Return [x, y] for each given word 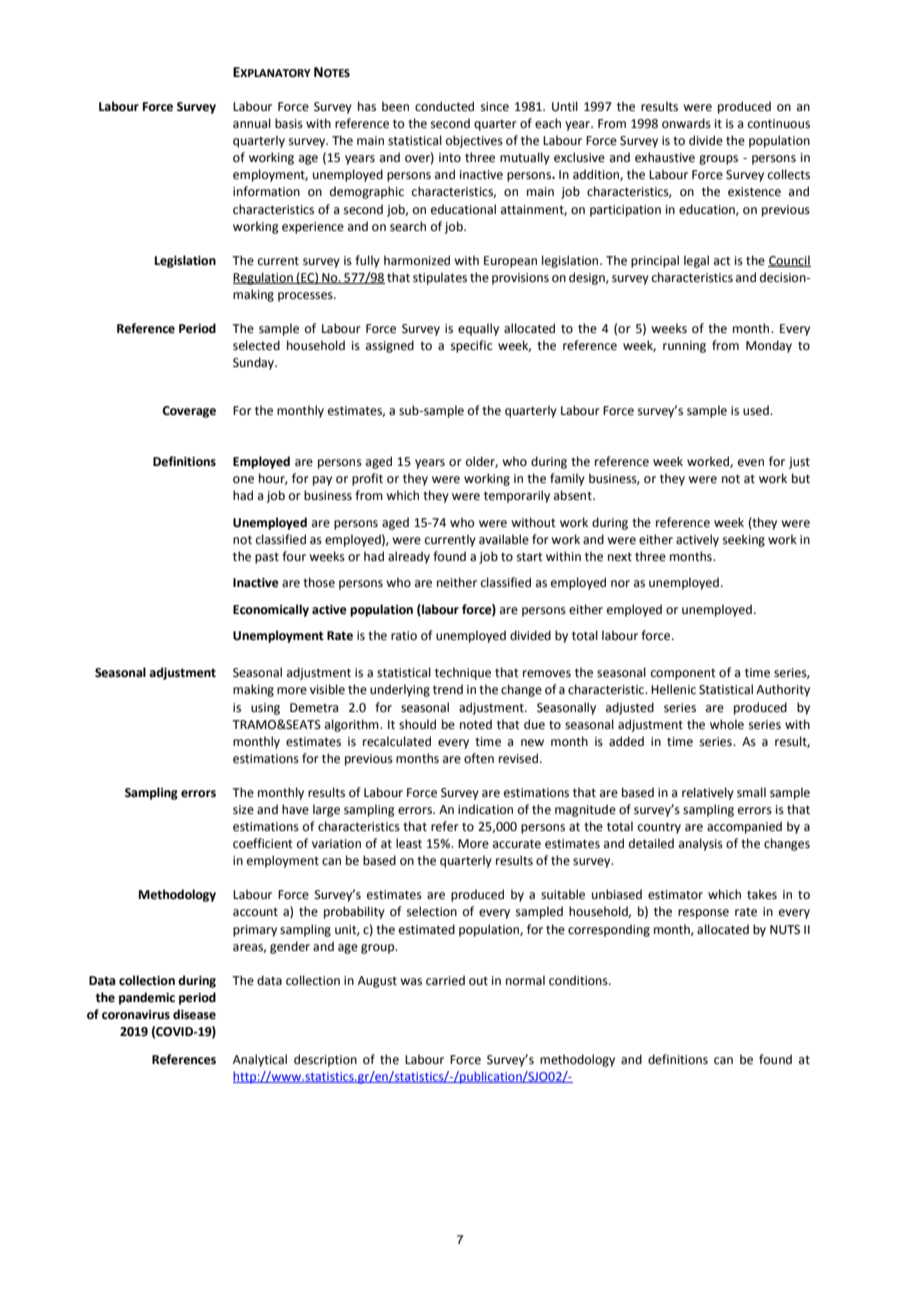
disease [194, 1014]
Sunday [255, 363]
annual [252, 123]
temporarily [517, 496]
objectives [474, 141]
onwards [686, 123]
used [757, 410]
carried [445, 980]
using [265, 709]
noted [476, 724]
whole [727, 724]
